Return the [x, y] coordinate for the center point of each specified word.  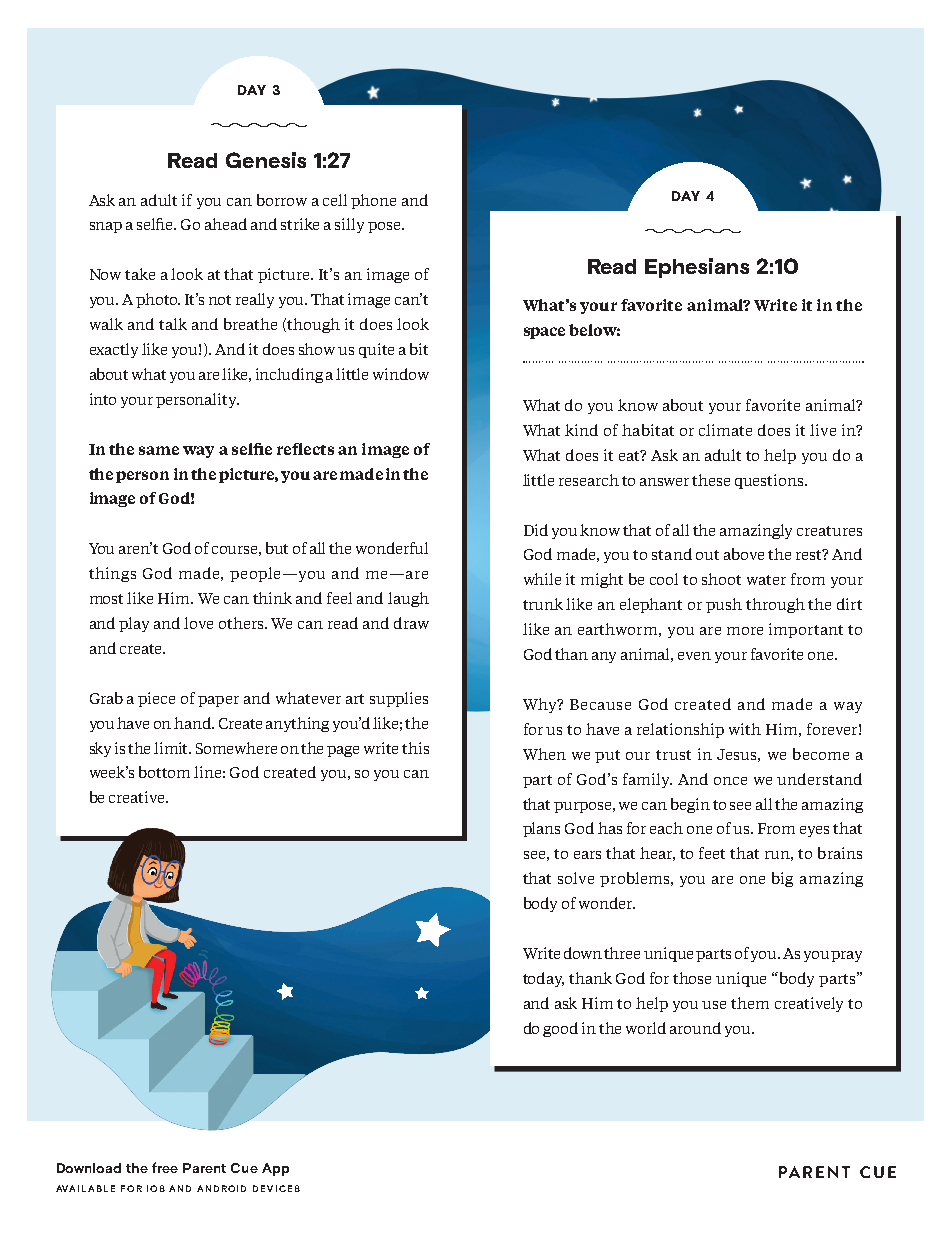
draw [411, 623]
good [560, 1029]
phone [373, 201]
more [745, 631]
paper [218, 701]
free [165, 1167]
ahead [226, 224]
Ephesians [697, 268]
